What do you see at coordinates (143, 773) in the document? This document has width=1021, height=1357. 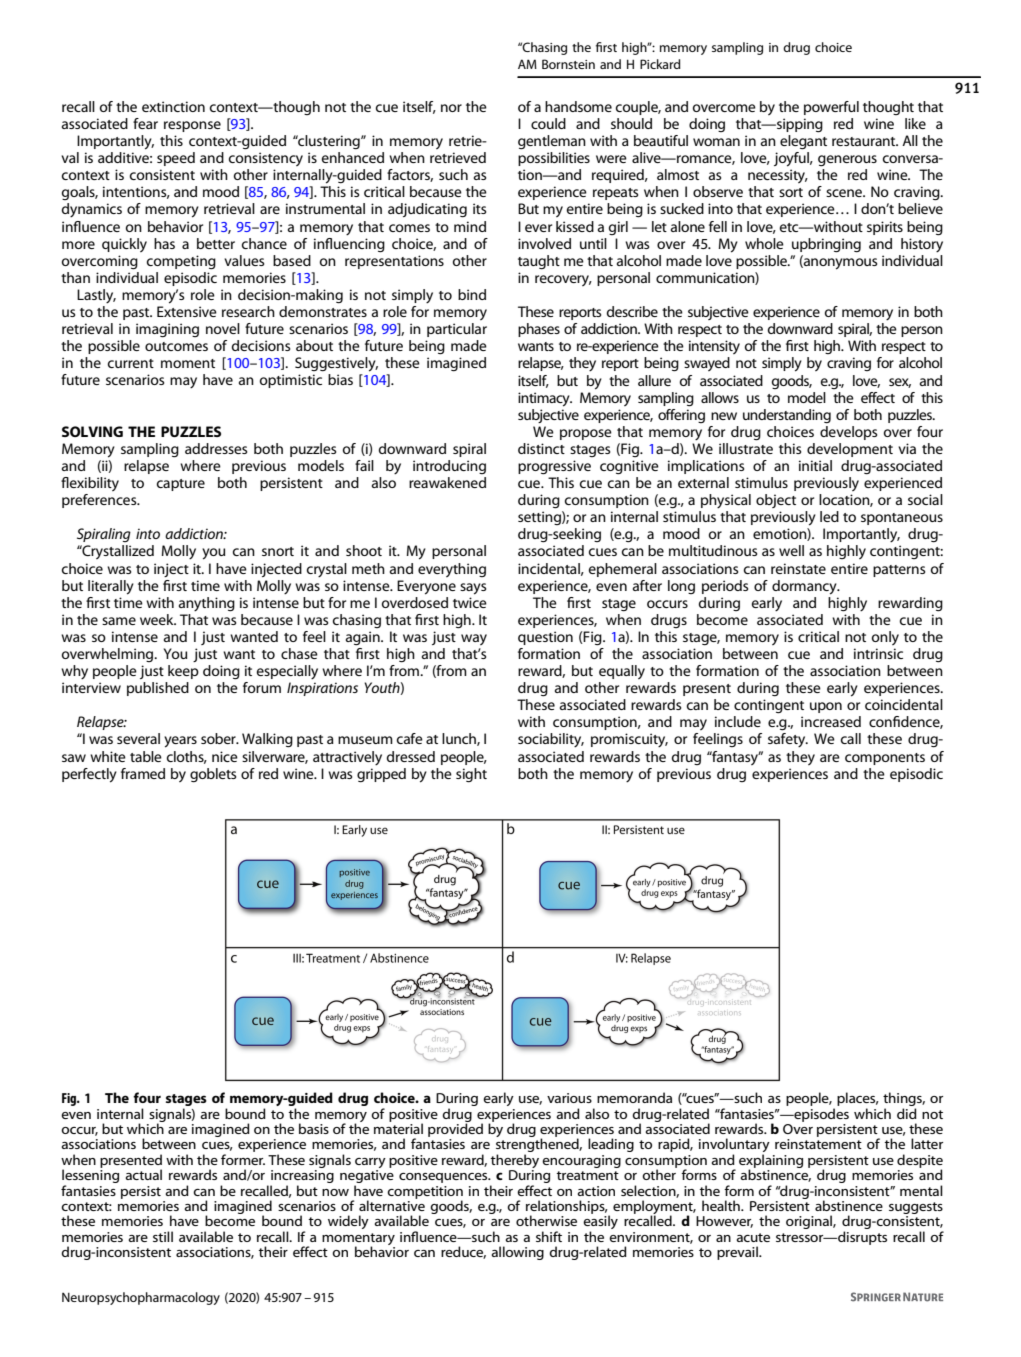 I see `framed` at bounding box center [143, 773].
